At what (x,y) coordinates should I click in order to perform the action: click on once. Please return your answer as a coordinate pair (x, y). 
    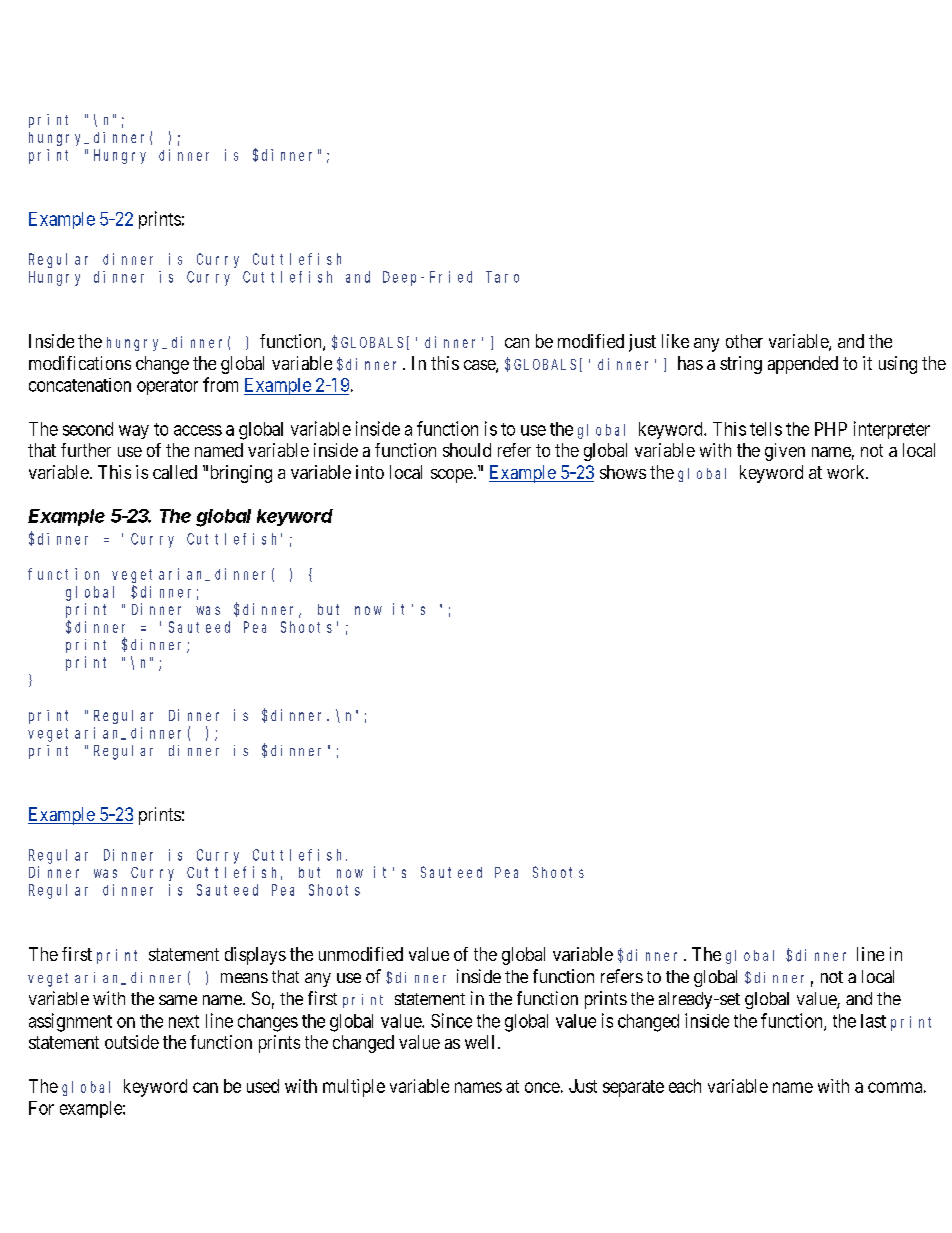
    Looking at the image, I should click on (542, 1087).
